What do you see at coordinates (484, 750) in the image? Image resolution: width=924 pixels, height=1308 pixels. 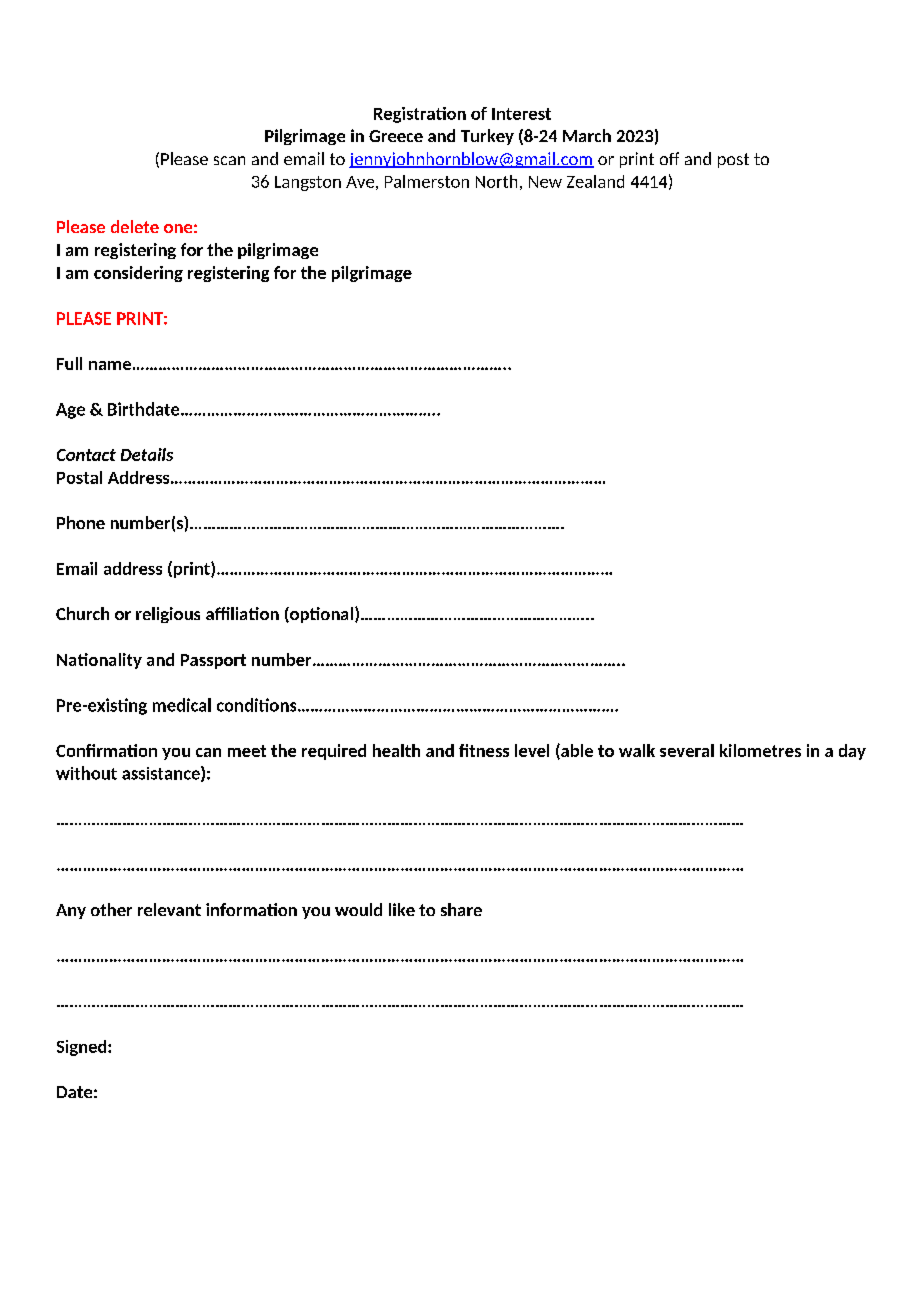 I see `fitness` at bounding box center [484, 750].
